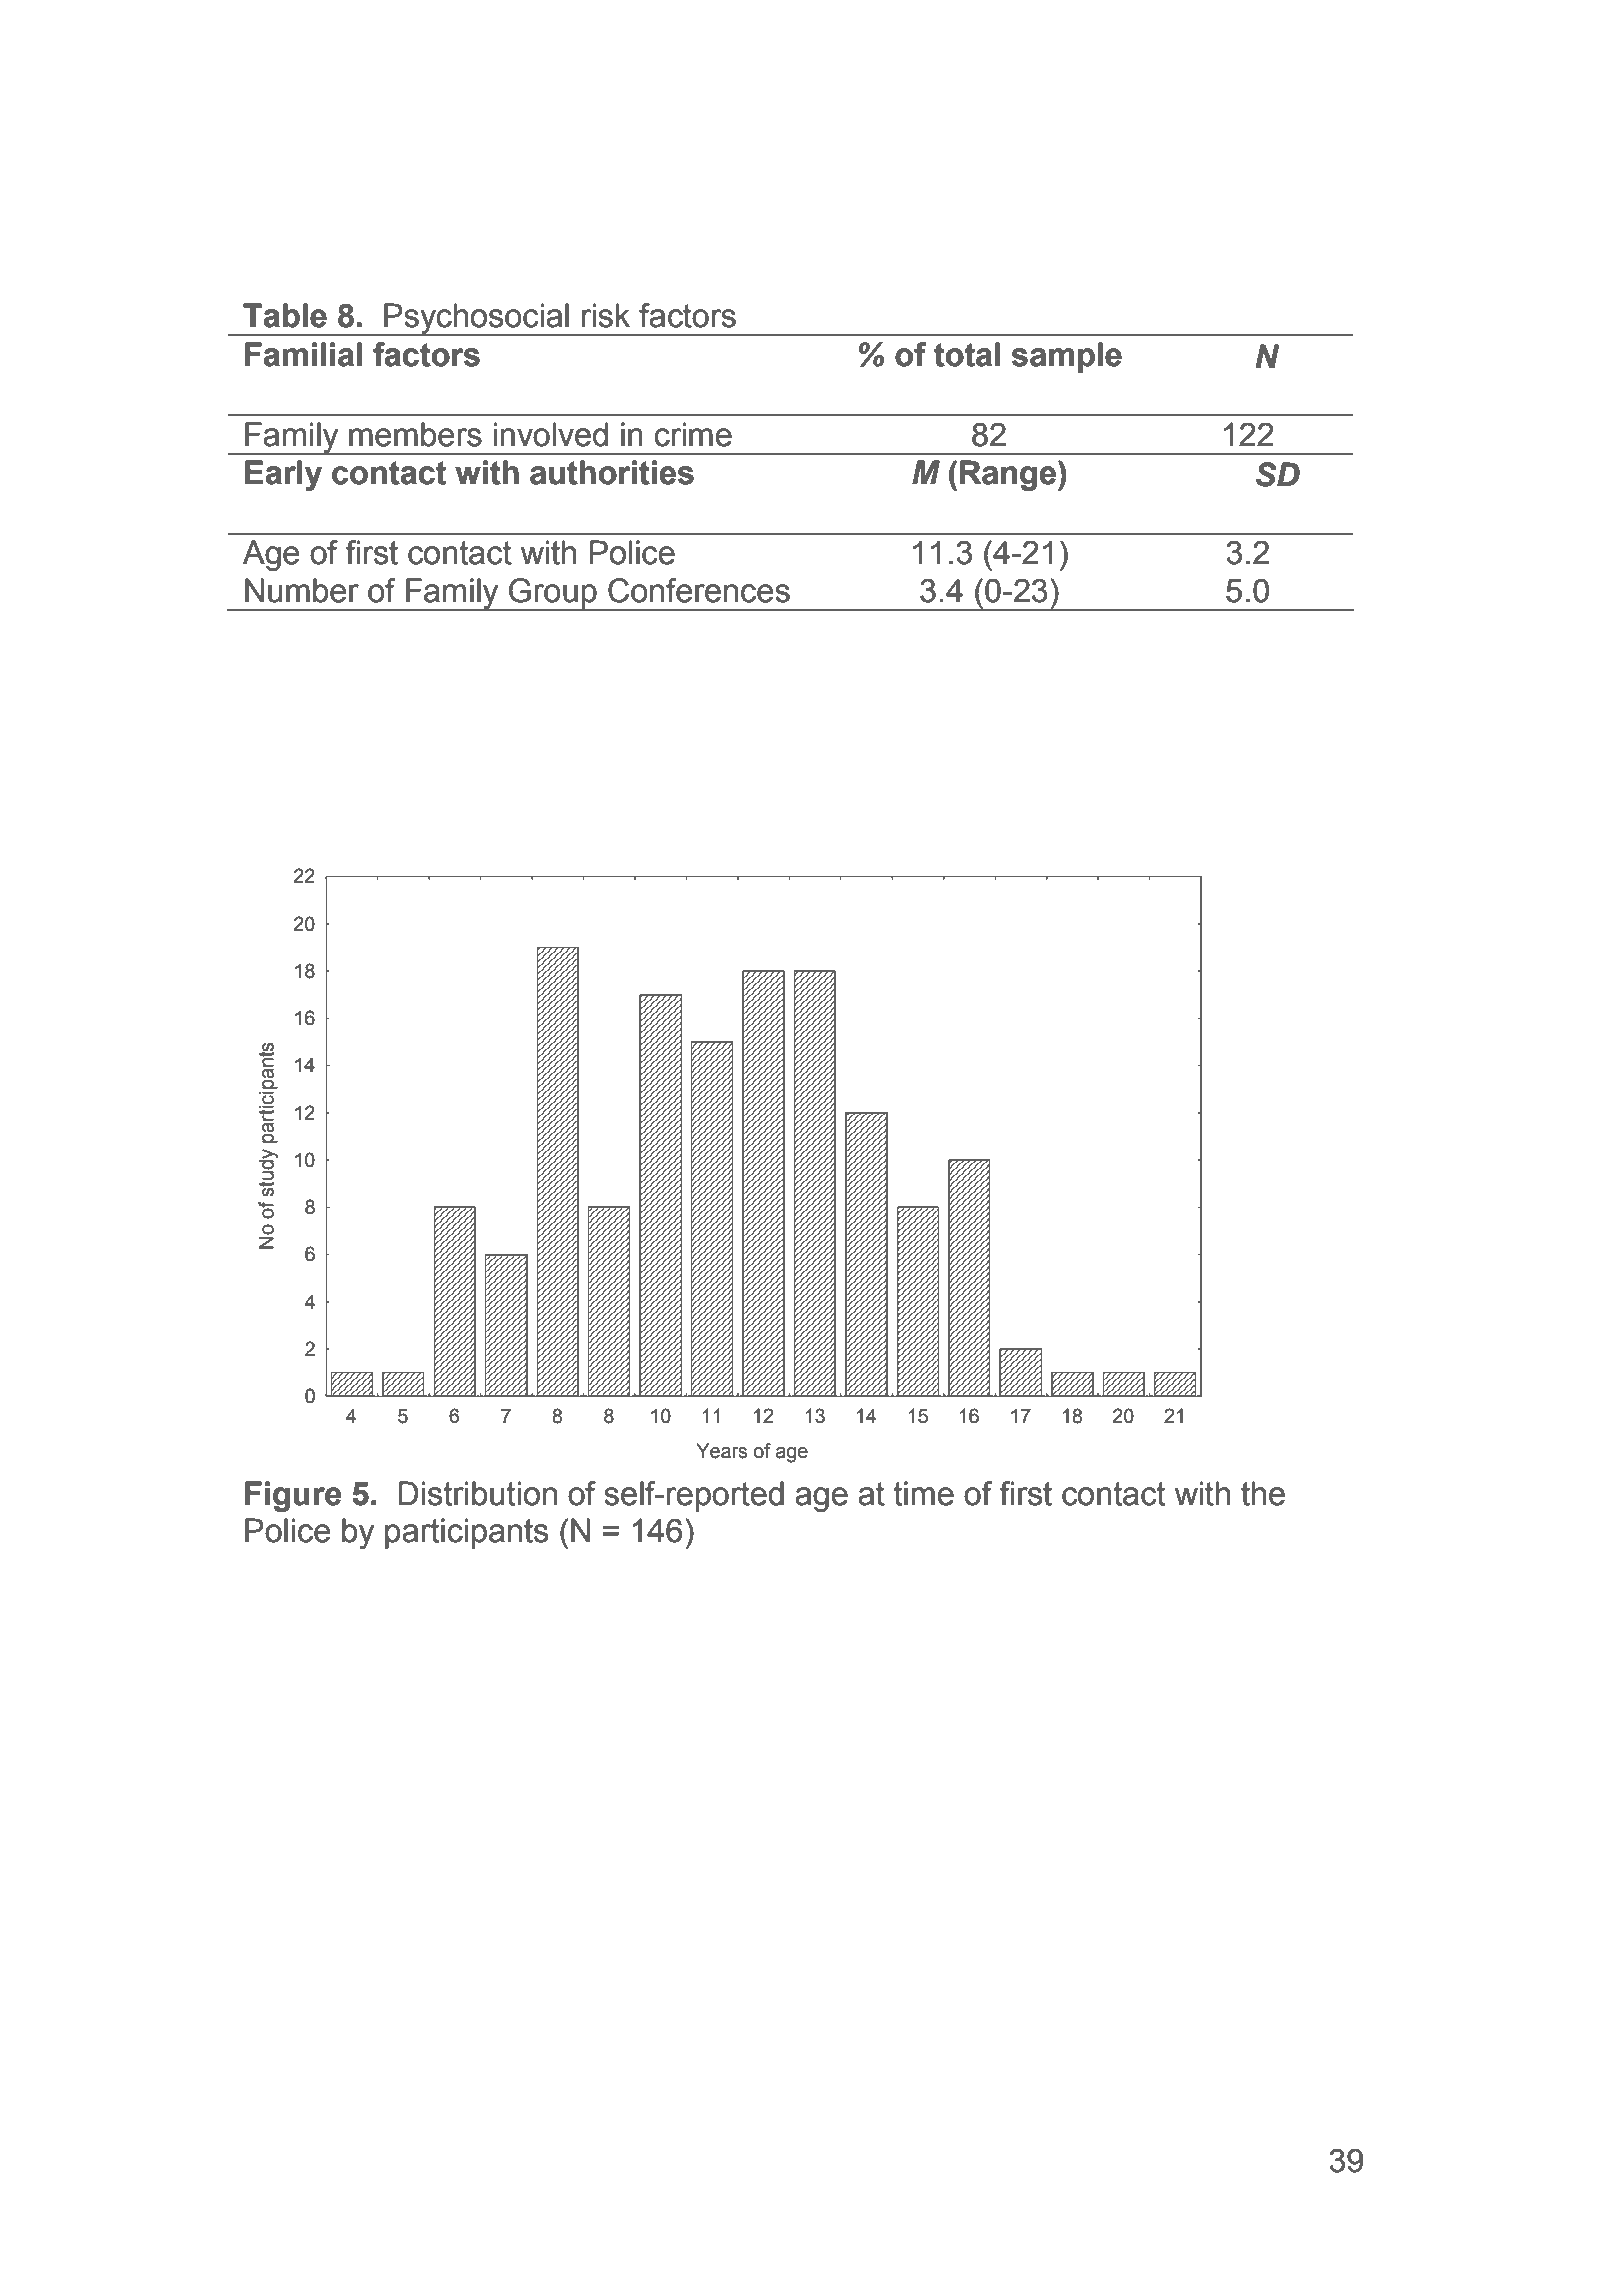  I want to click on Figure, so click(293, 1496).
